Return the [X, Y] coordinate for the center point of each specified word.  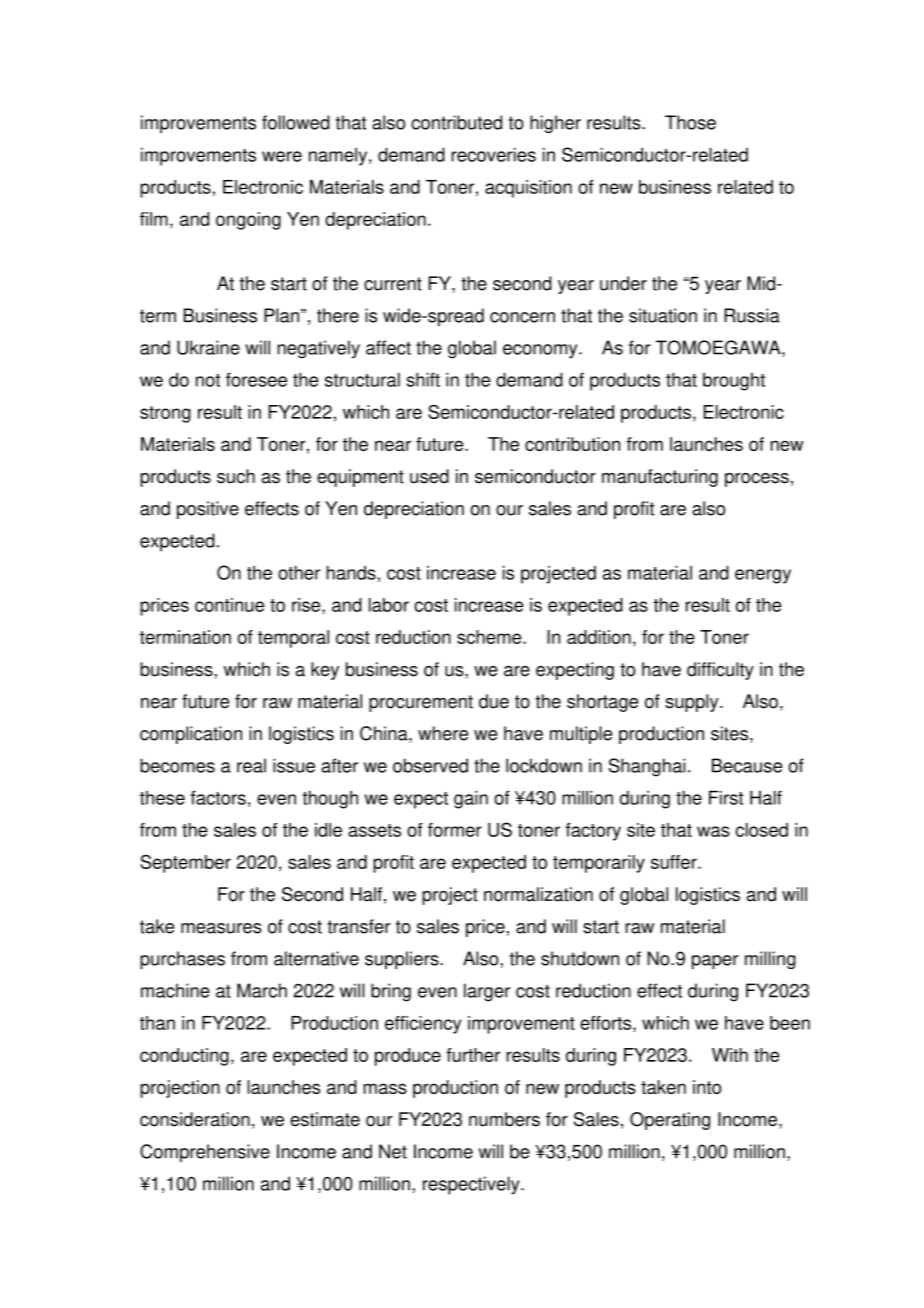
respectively [472, 1185]
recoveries [493, 154]
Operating [670, 1121]
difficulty [720, 671]
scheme [490, 637]
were [282, 156]
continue [229, 605]
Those [690, 122]
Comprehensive [205, 1153]
